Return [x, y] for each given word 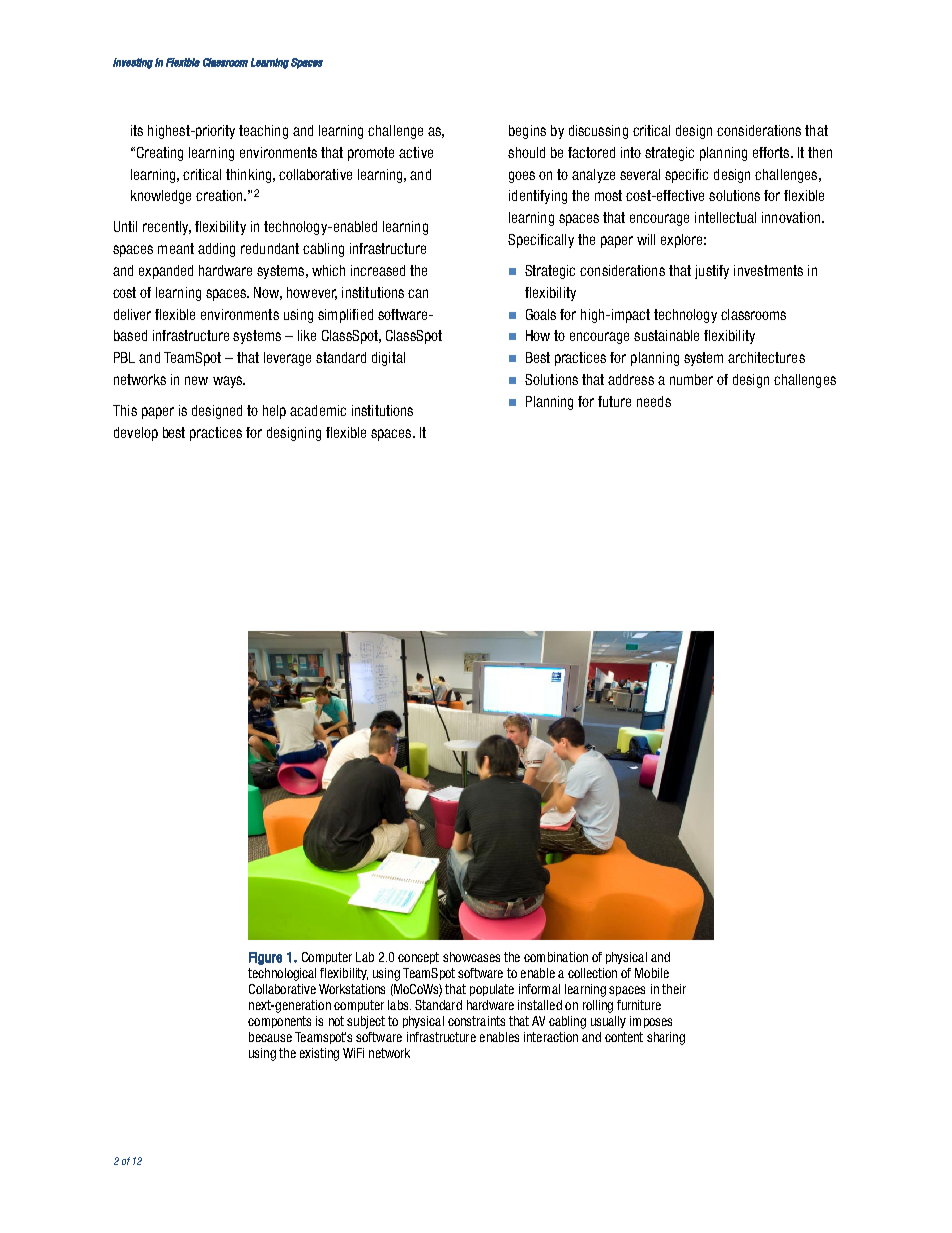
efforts [772, 152]
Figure [265, 958]
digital [388, 359]
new [196, 380]
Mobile [652, 973]
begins [527, 132]
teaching [263, 132]
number [691, 379]
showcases [471, 957]
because [270, 1037]
